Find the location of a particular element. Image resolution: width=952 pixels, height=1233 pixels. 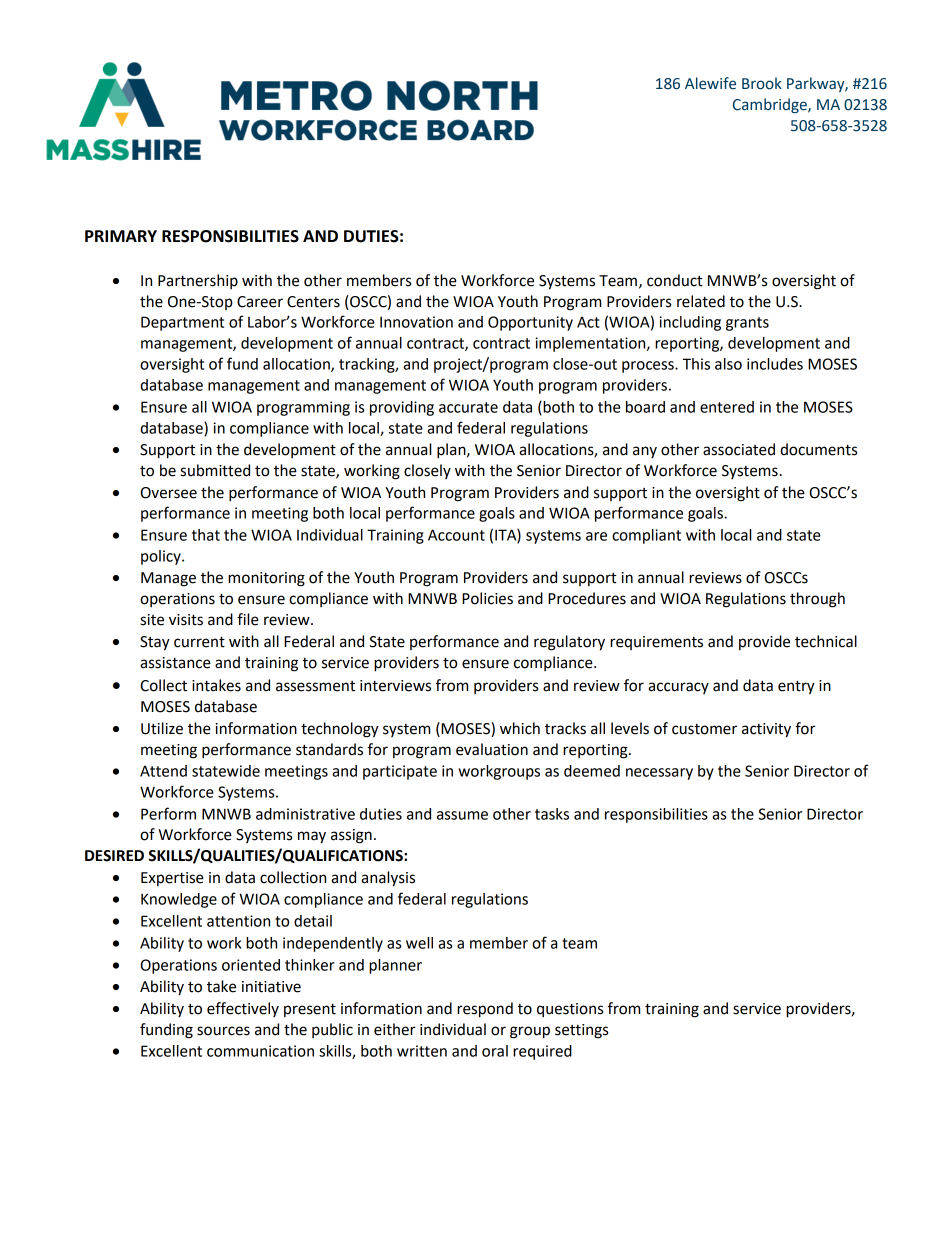

Attend is located at coordinates (163, 771).
